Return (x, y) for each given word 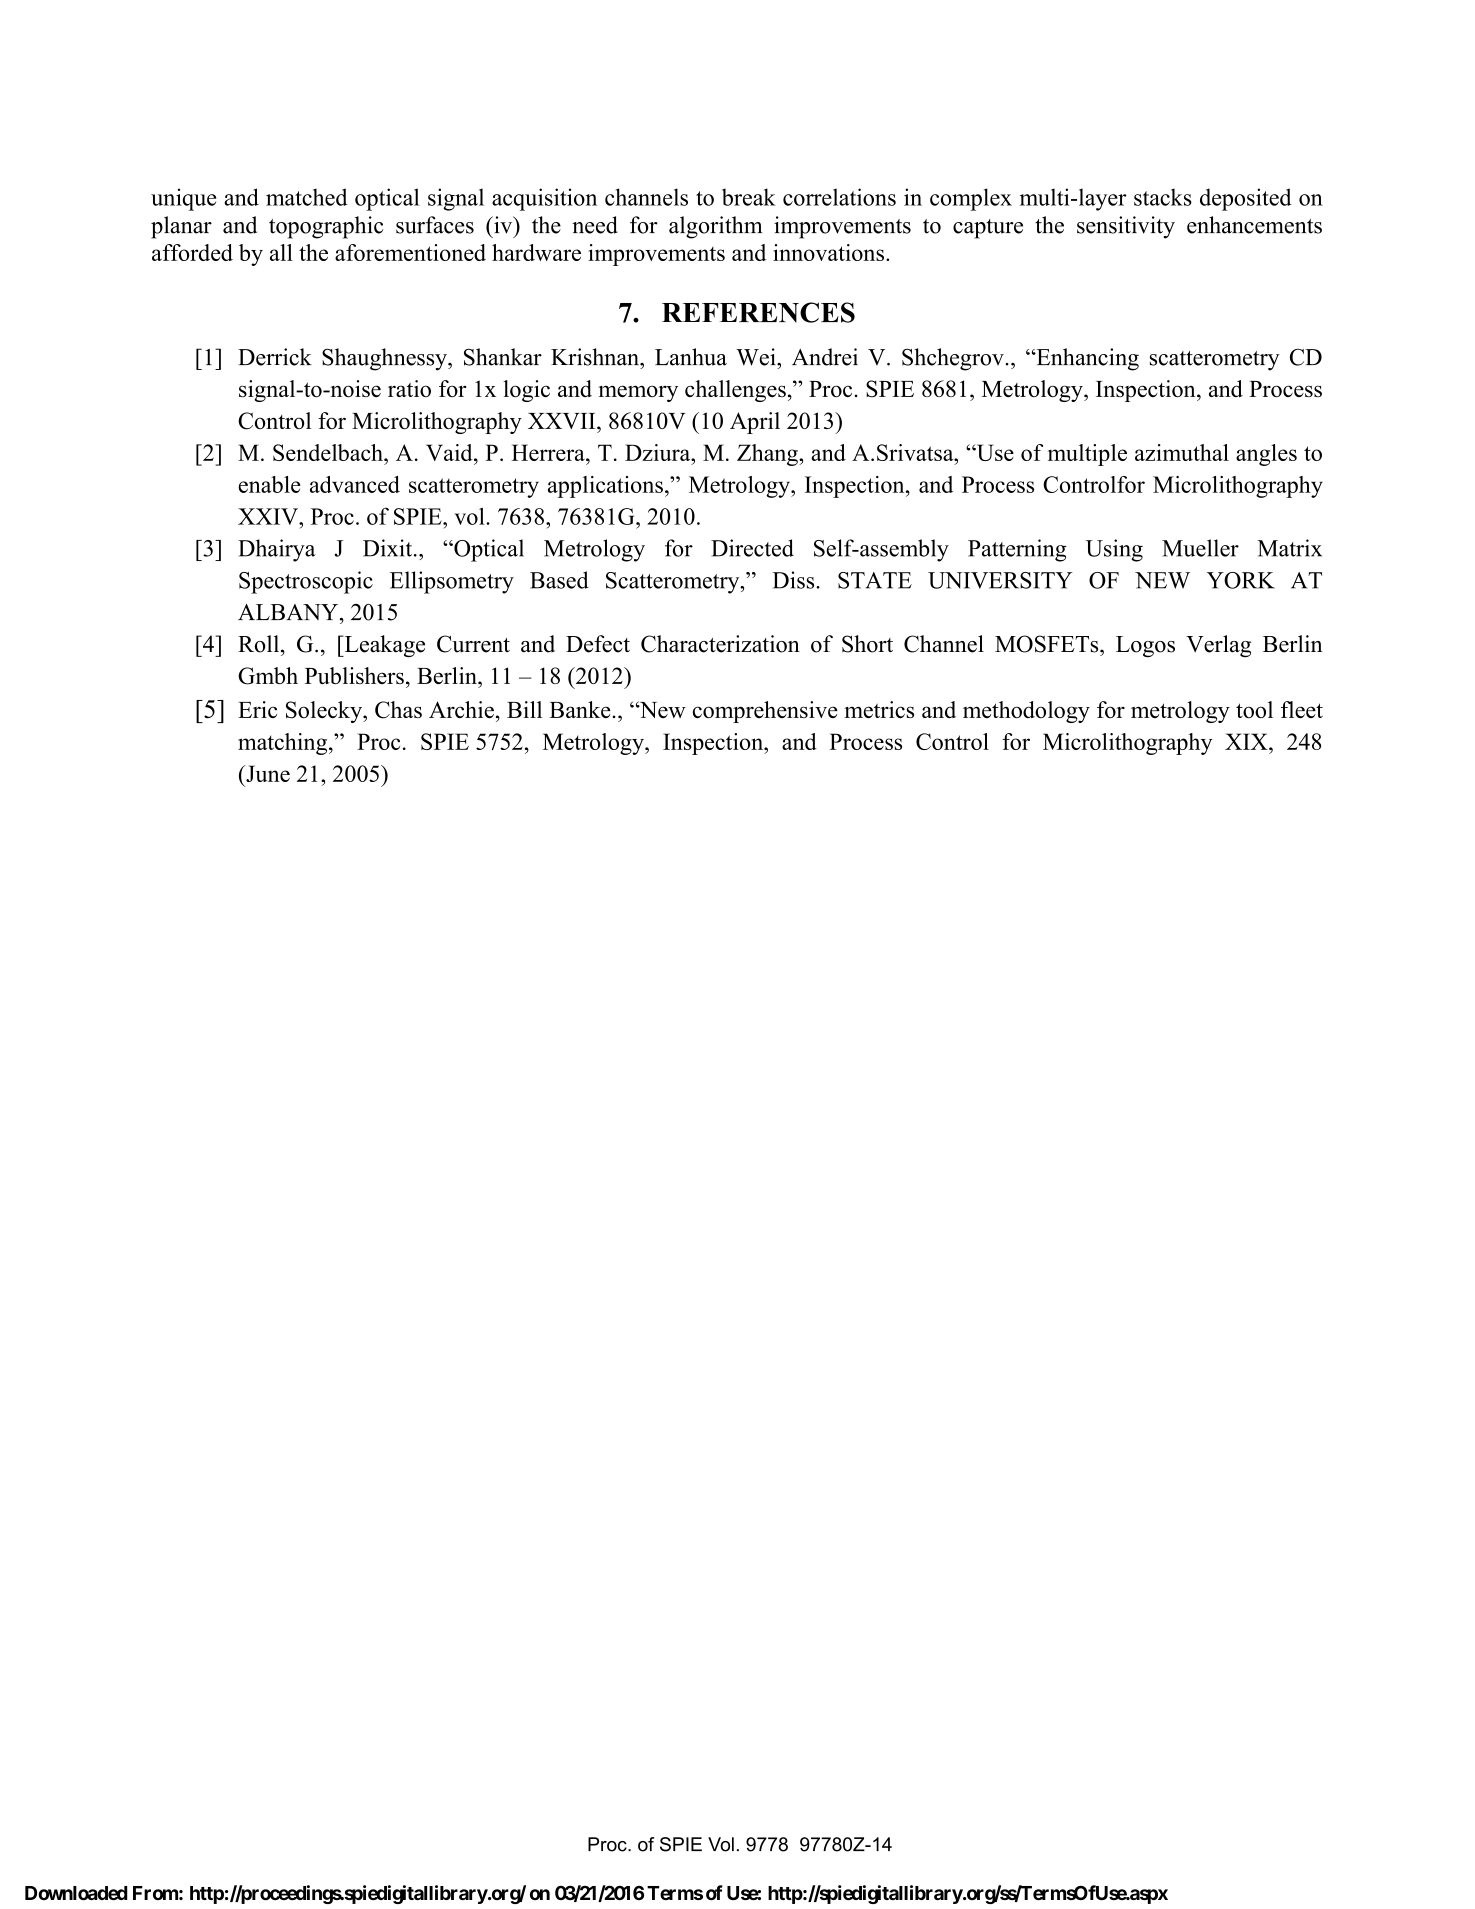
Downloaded (76, 1893)
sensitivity (1126, 227)
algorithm (715, 227)
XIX (1247, 741)
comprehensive (765, 712)
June (267, 773)
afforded (192, 252)
